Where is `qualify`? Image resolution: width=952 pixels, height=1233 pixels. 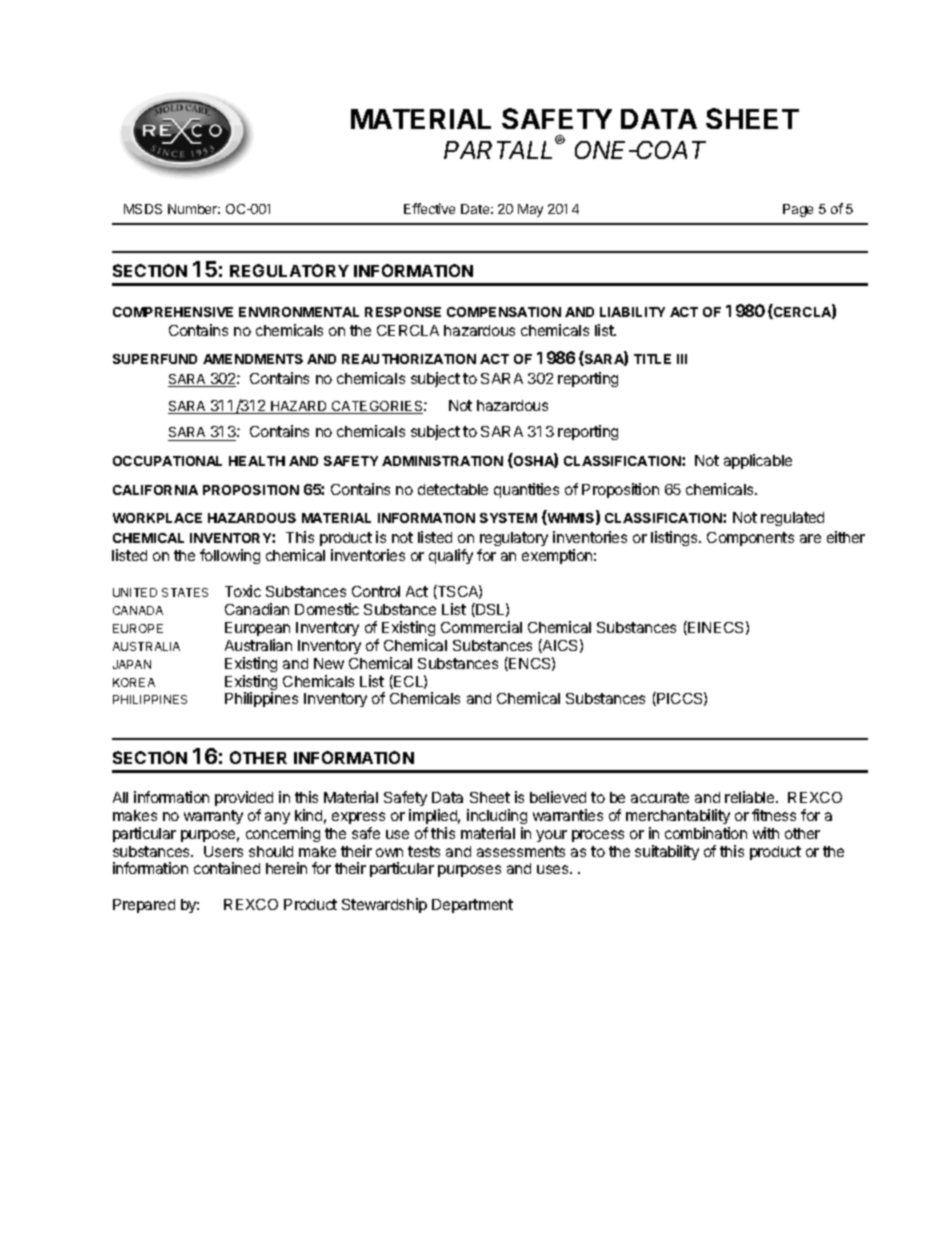
qualify is located at coordinates (451, 556).
